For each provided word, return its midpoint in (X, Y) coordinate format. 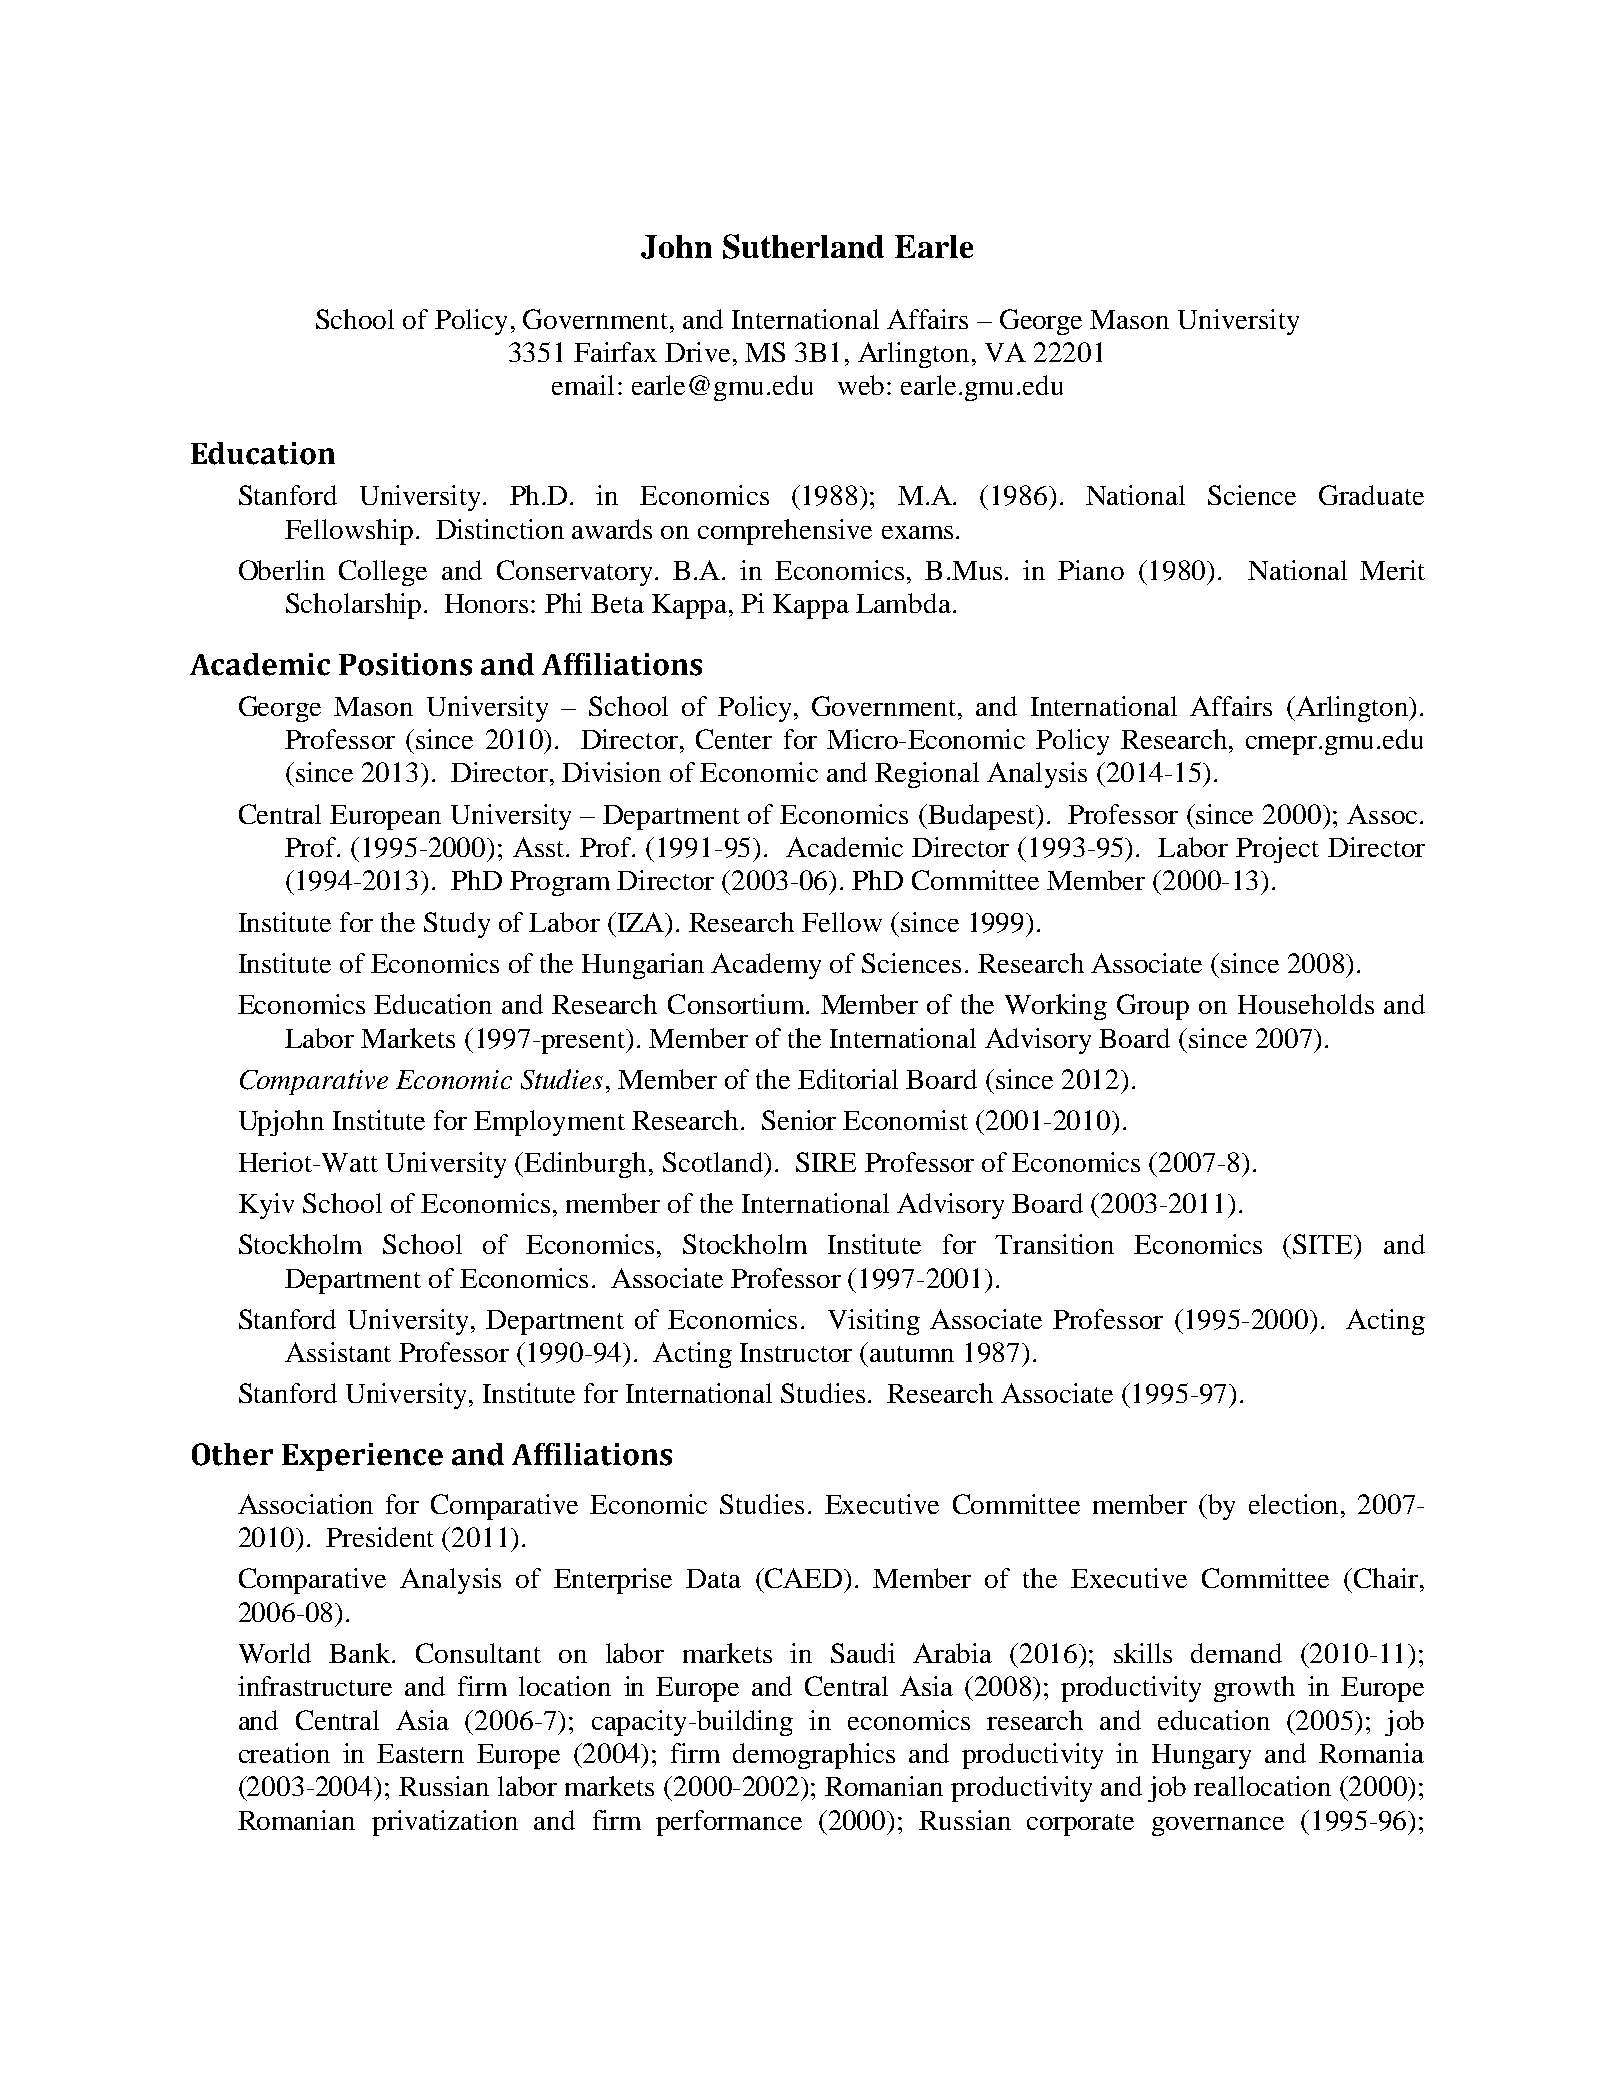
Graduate (1371, 495)
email (583, 385)
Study (457, 925)
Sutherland (803, 246)
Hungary (1201, 1756)
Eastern (420, 1753)
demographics (814, 1756)
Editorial (848, 1079)
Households (1306, 1004)
